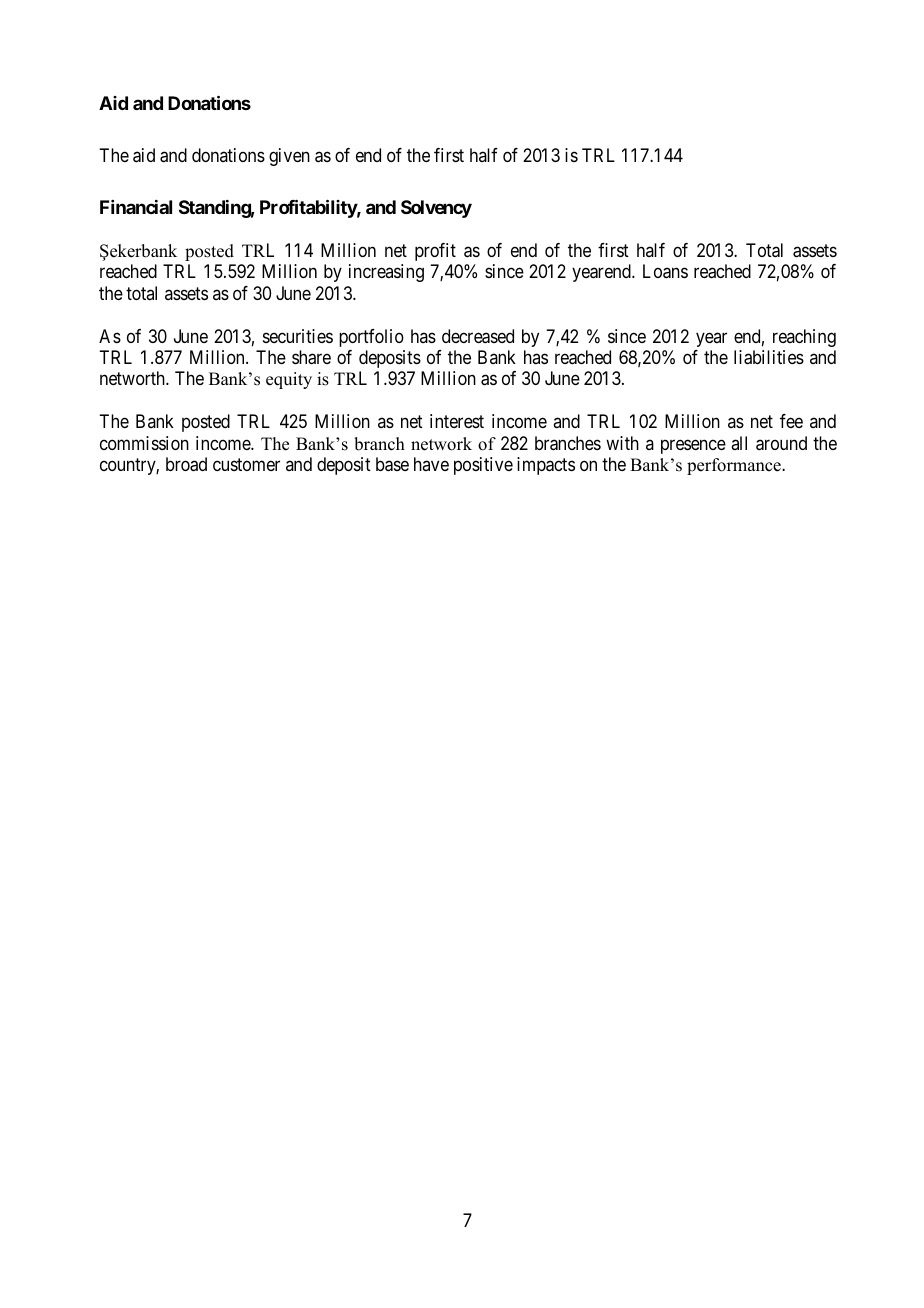  Describe the element at coordinates (186, 464) in the screenshot. I see `broad` at that location.
